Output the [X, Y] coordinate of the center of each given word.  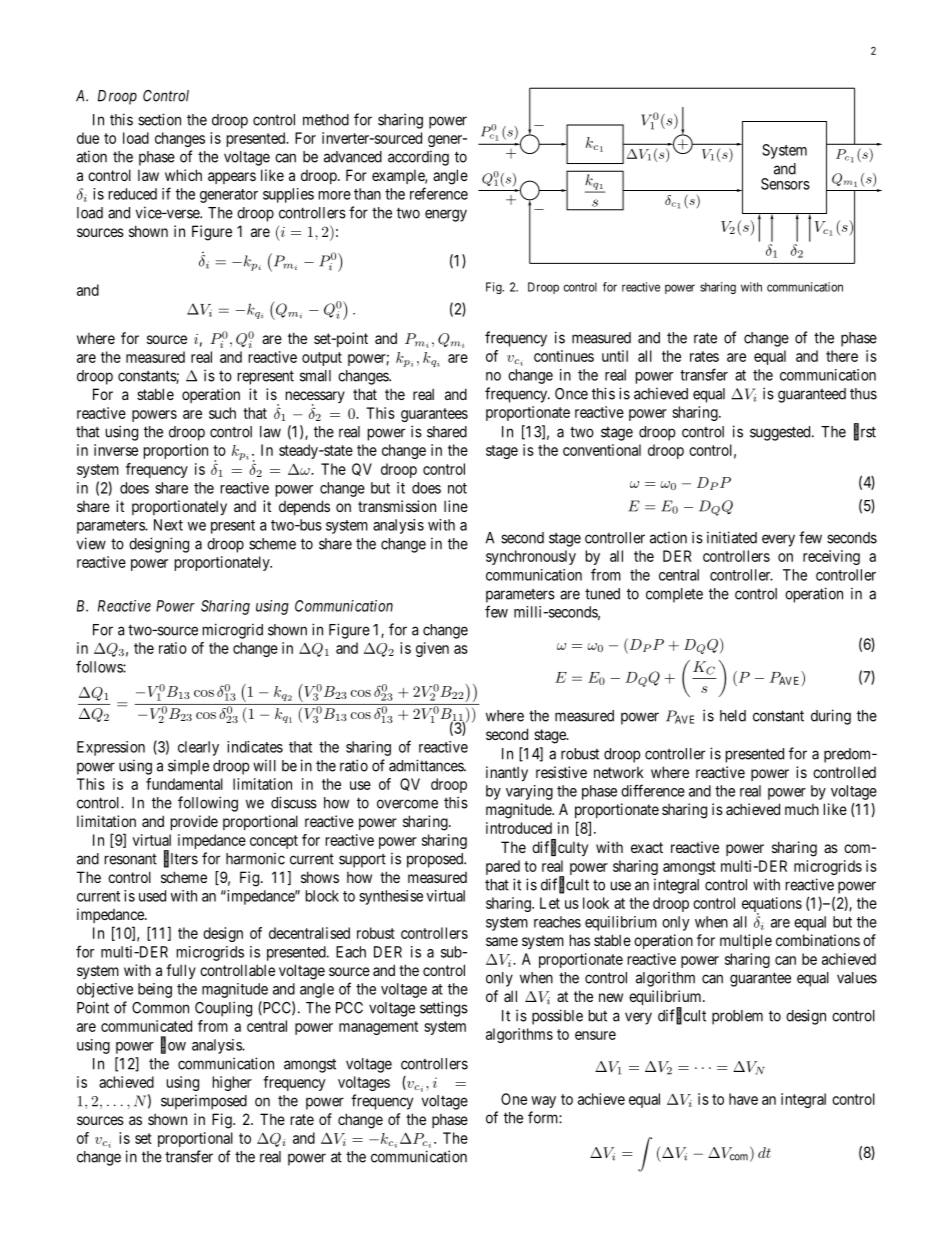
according [418, 158]
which [183, 175]
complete [674, 595]
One [514, 1099]
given [432, 649]
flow [173, 1045]
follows [100, 666]
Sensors [785, 184]
